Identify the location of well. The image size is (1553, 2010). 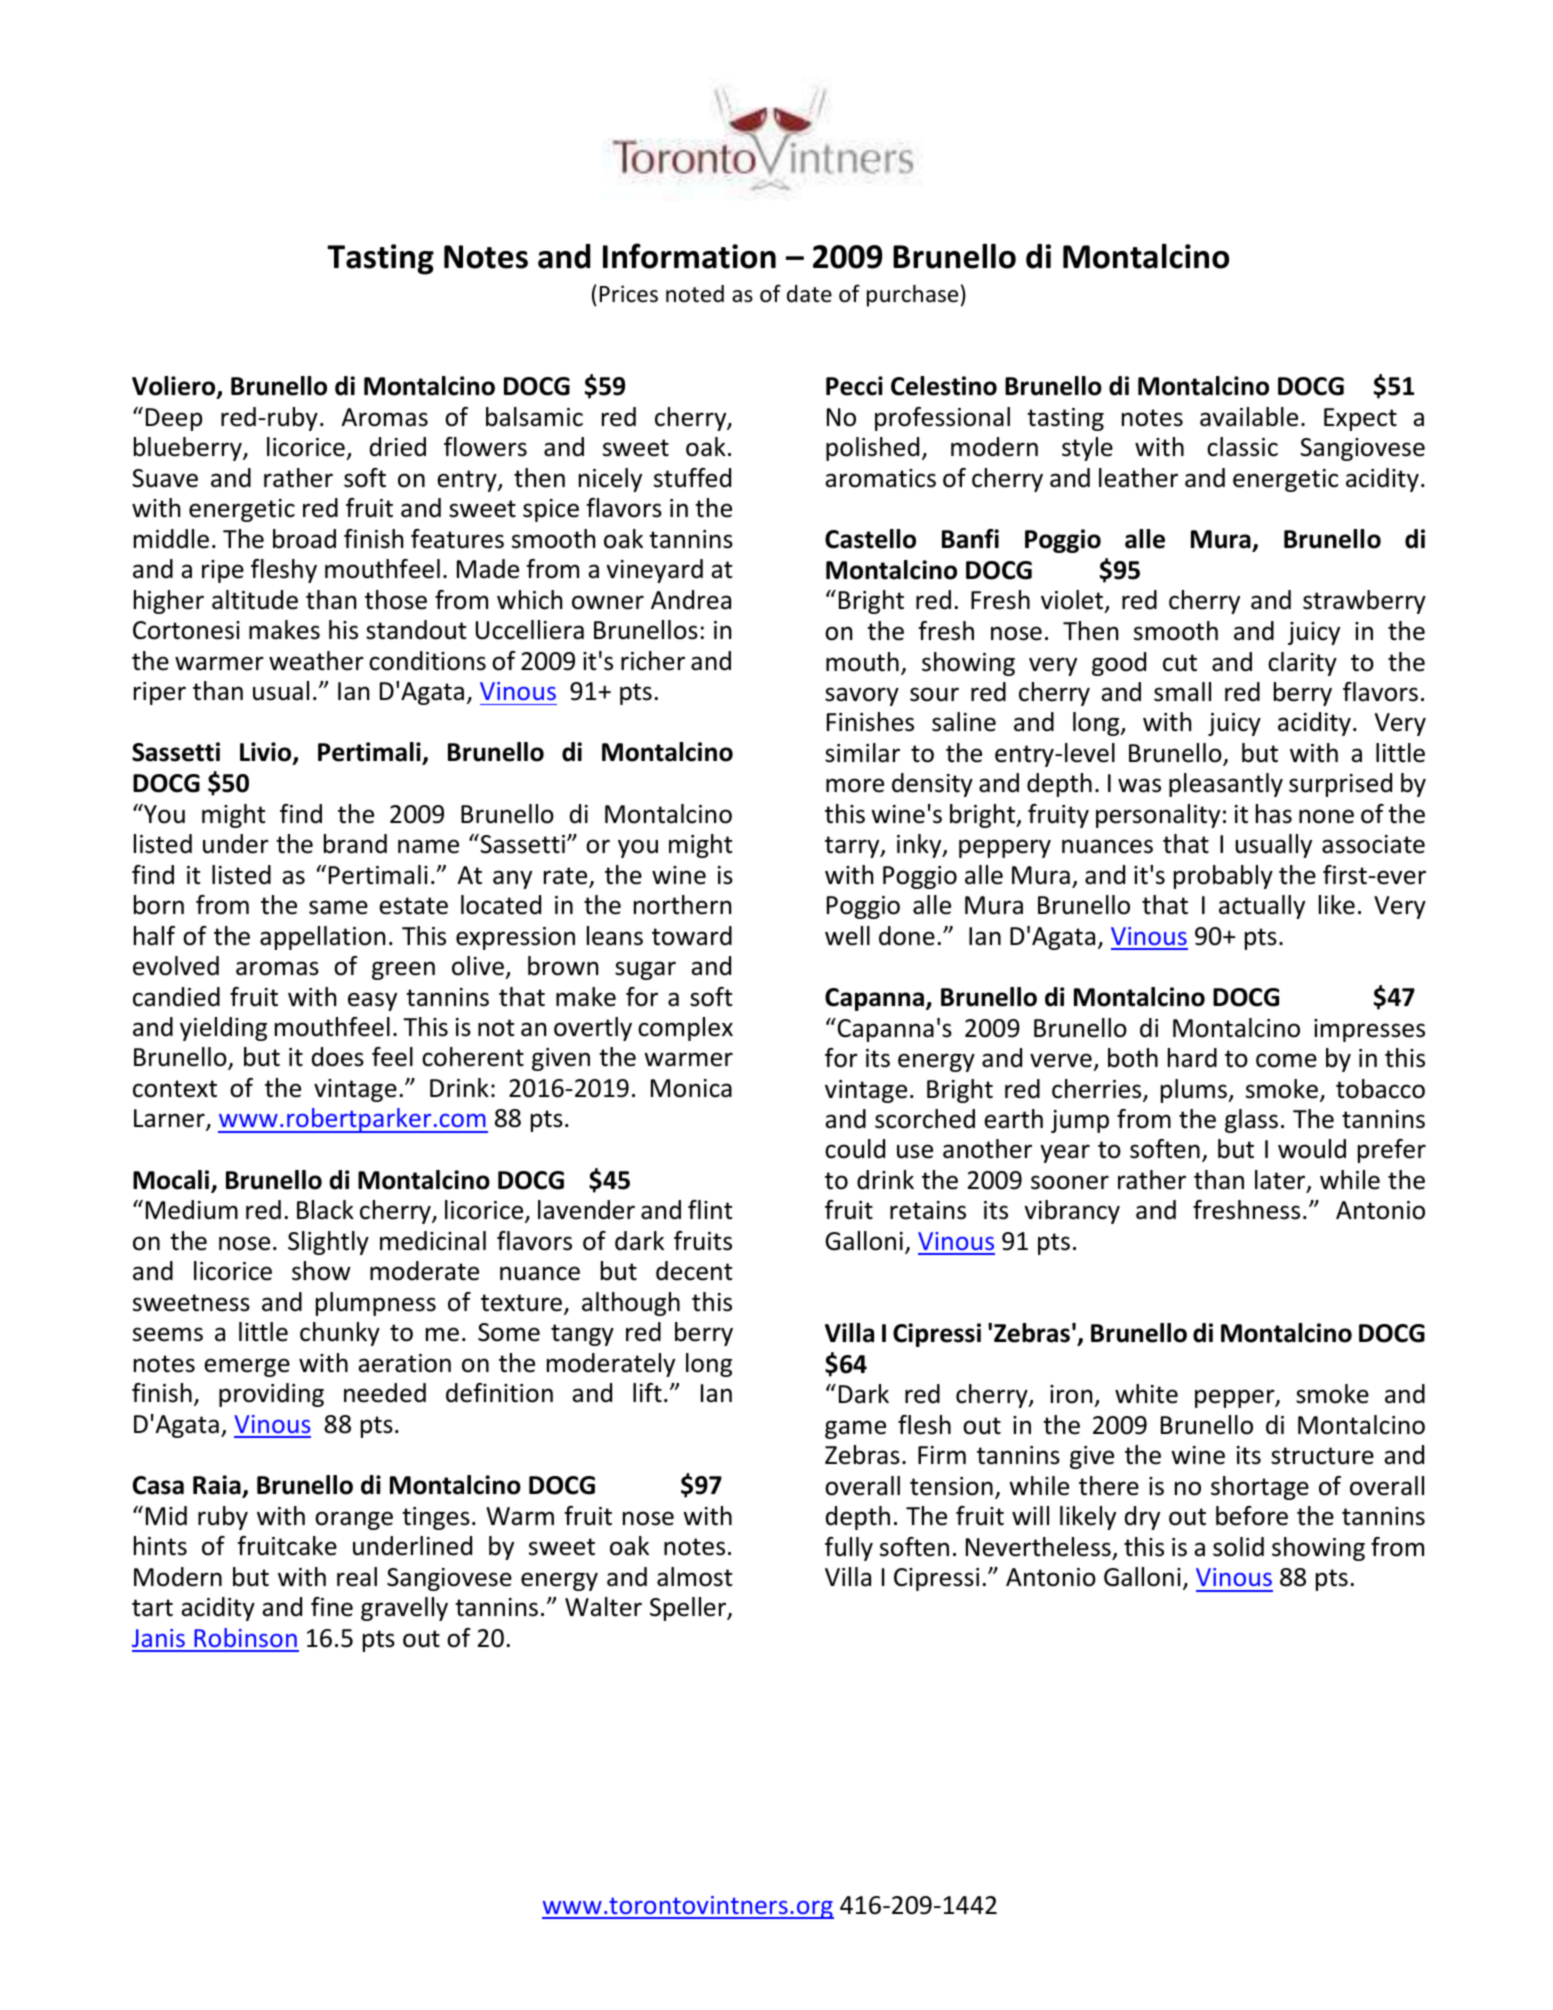
(847, 936).
